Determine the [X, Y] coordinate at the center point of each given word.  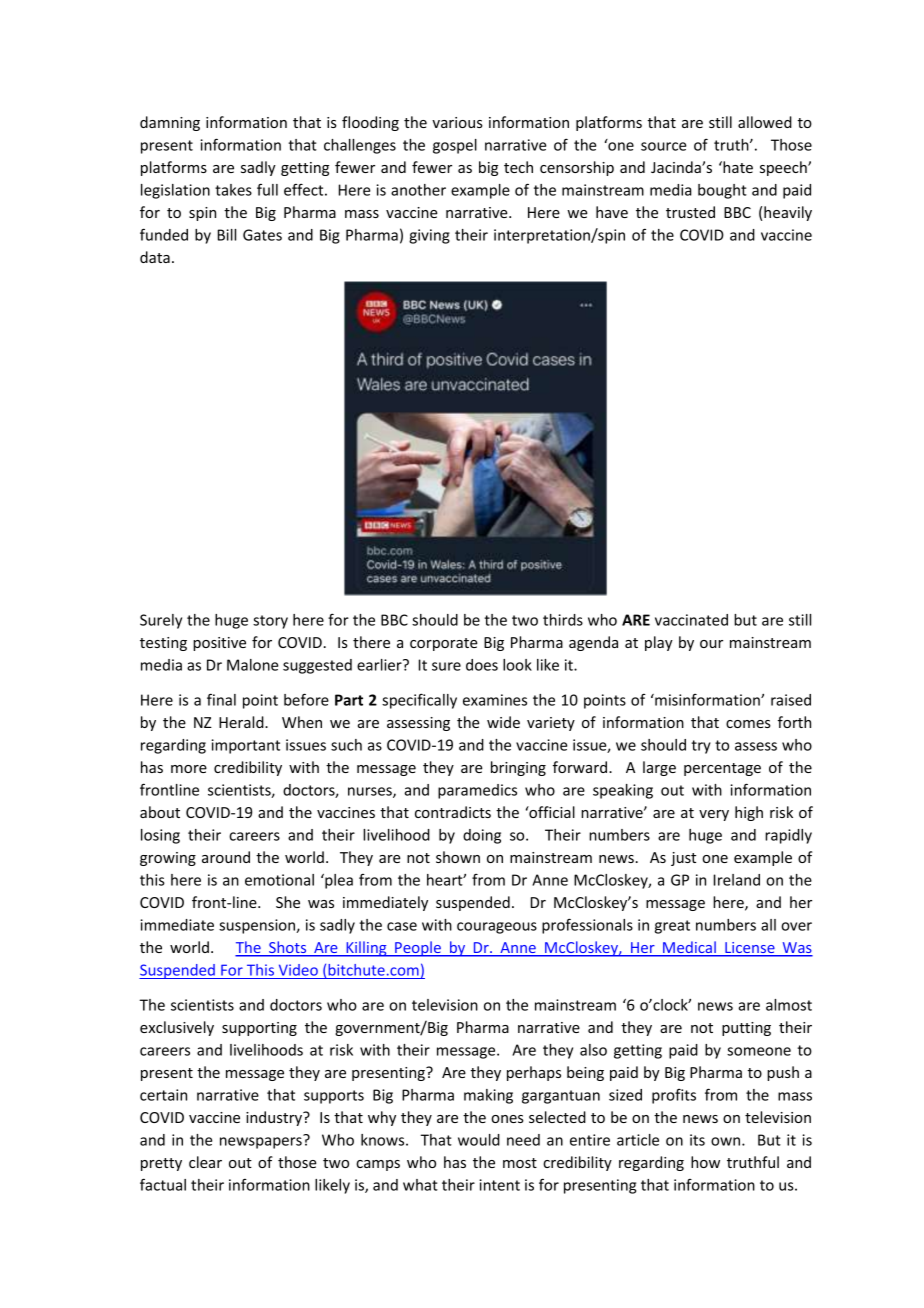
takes [233, 190]
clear [205, 1162]
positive [219, 644]
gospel [455, 146]
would [479, 1140]
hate [737, 167]
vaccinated [691, 620]
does [482, 665]
